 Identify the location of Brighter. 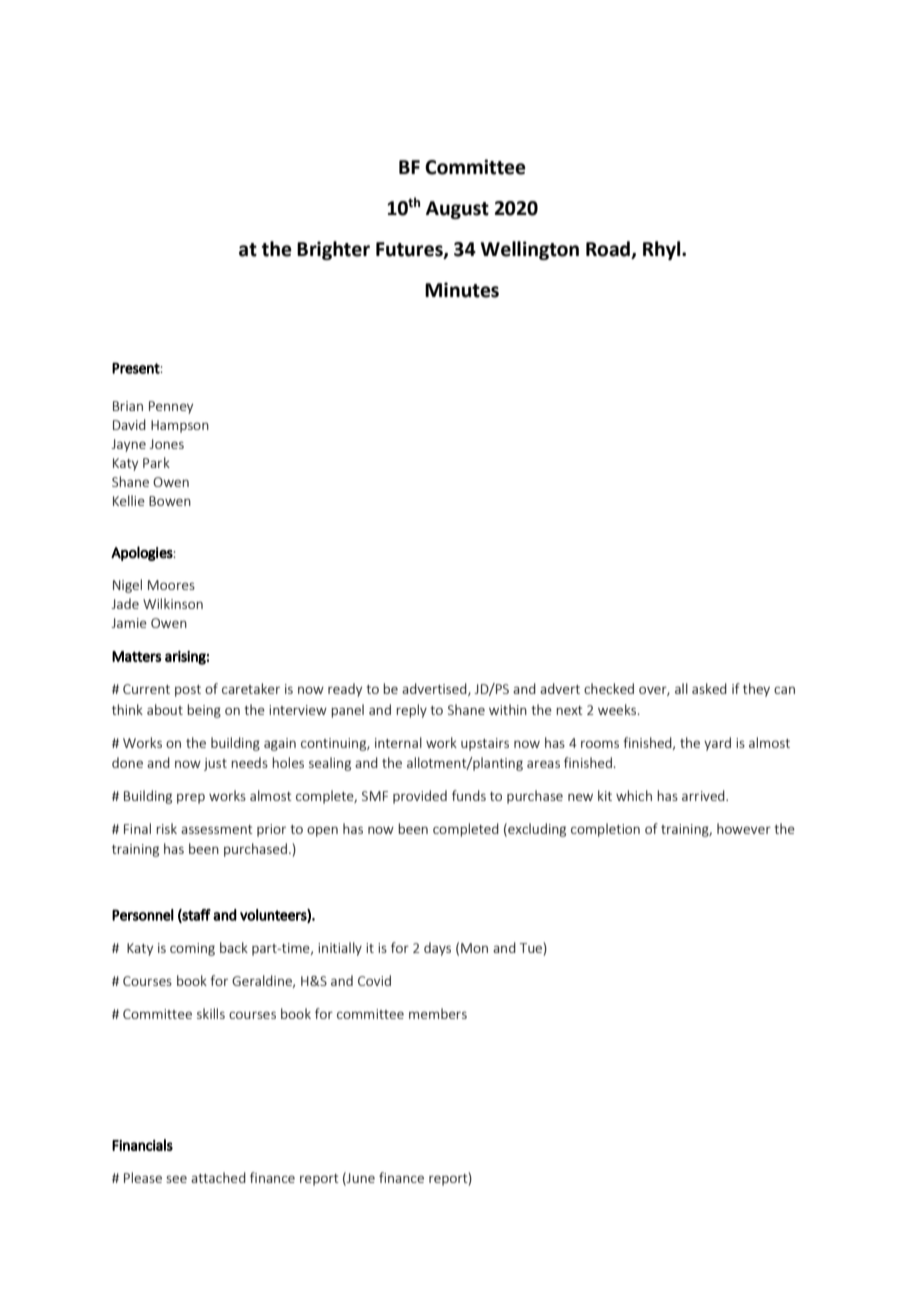
(333, 250).
